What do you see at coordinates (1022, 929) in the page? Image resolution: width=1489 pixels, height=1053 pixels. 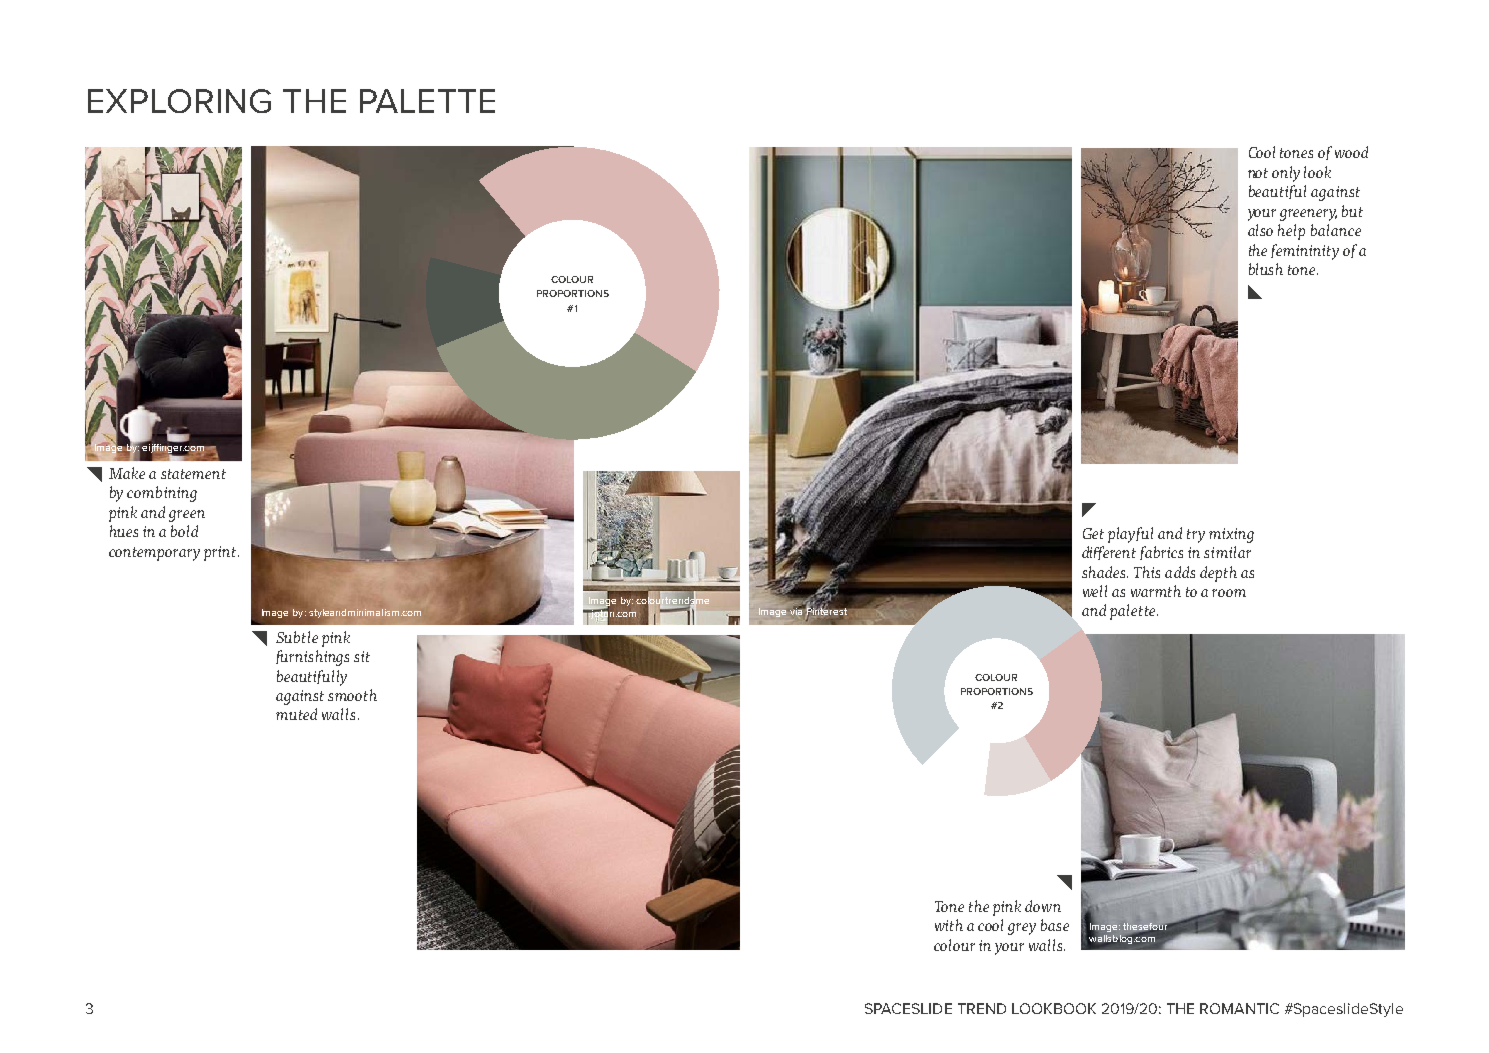 I see `grey` at bounding box center [1022, 929].
